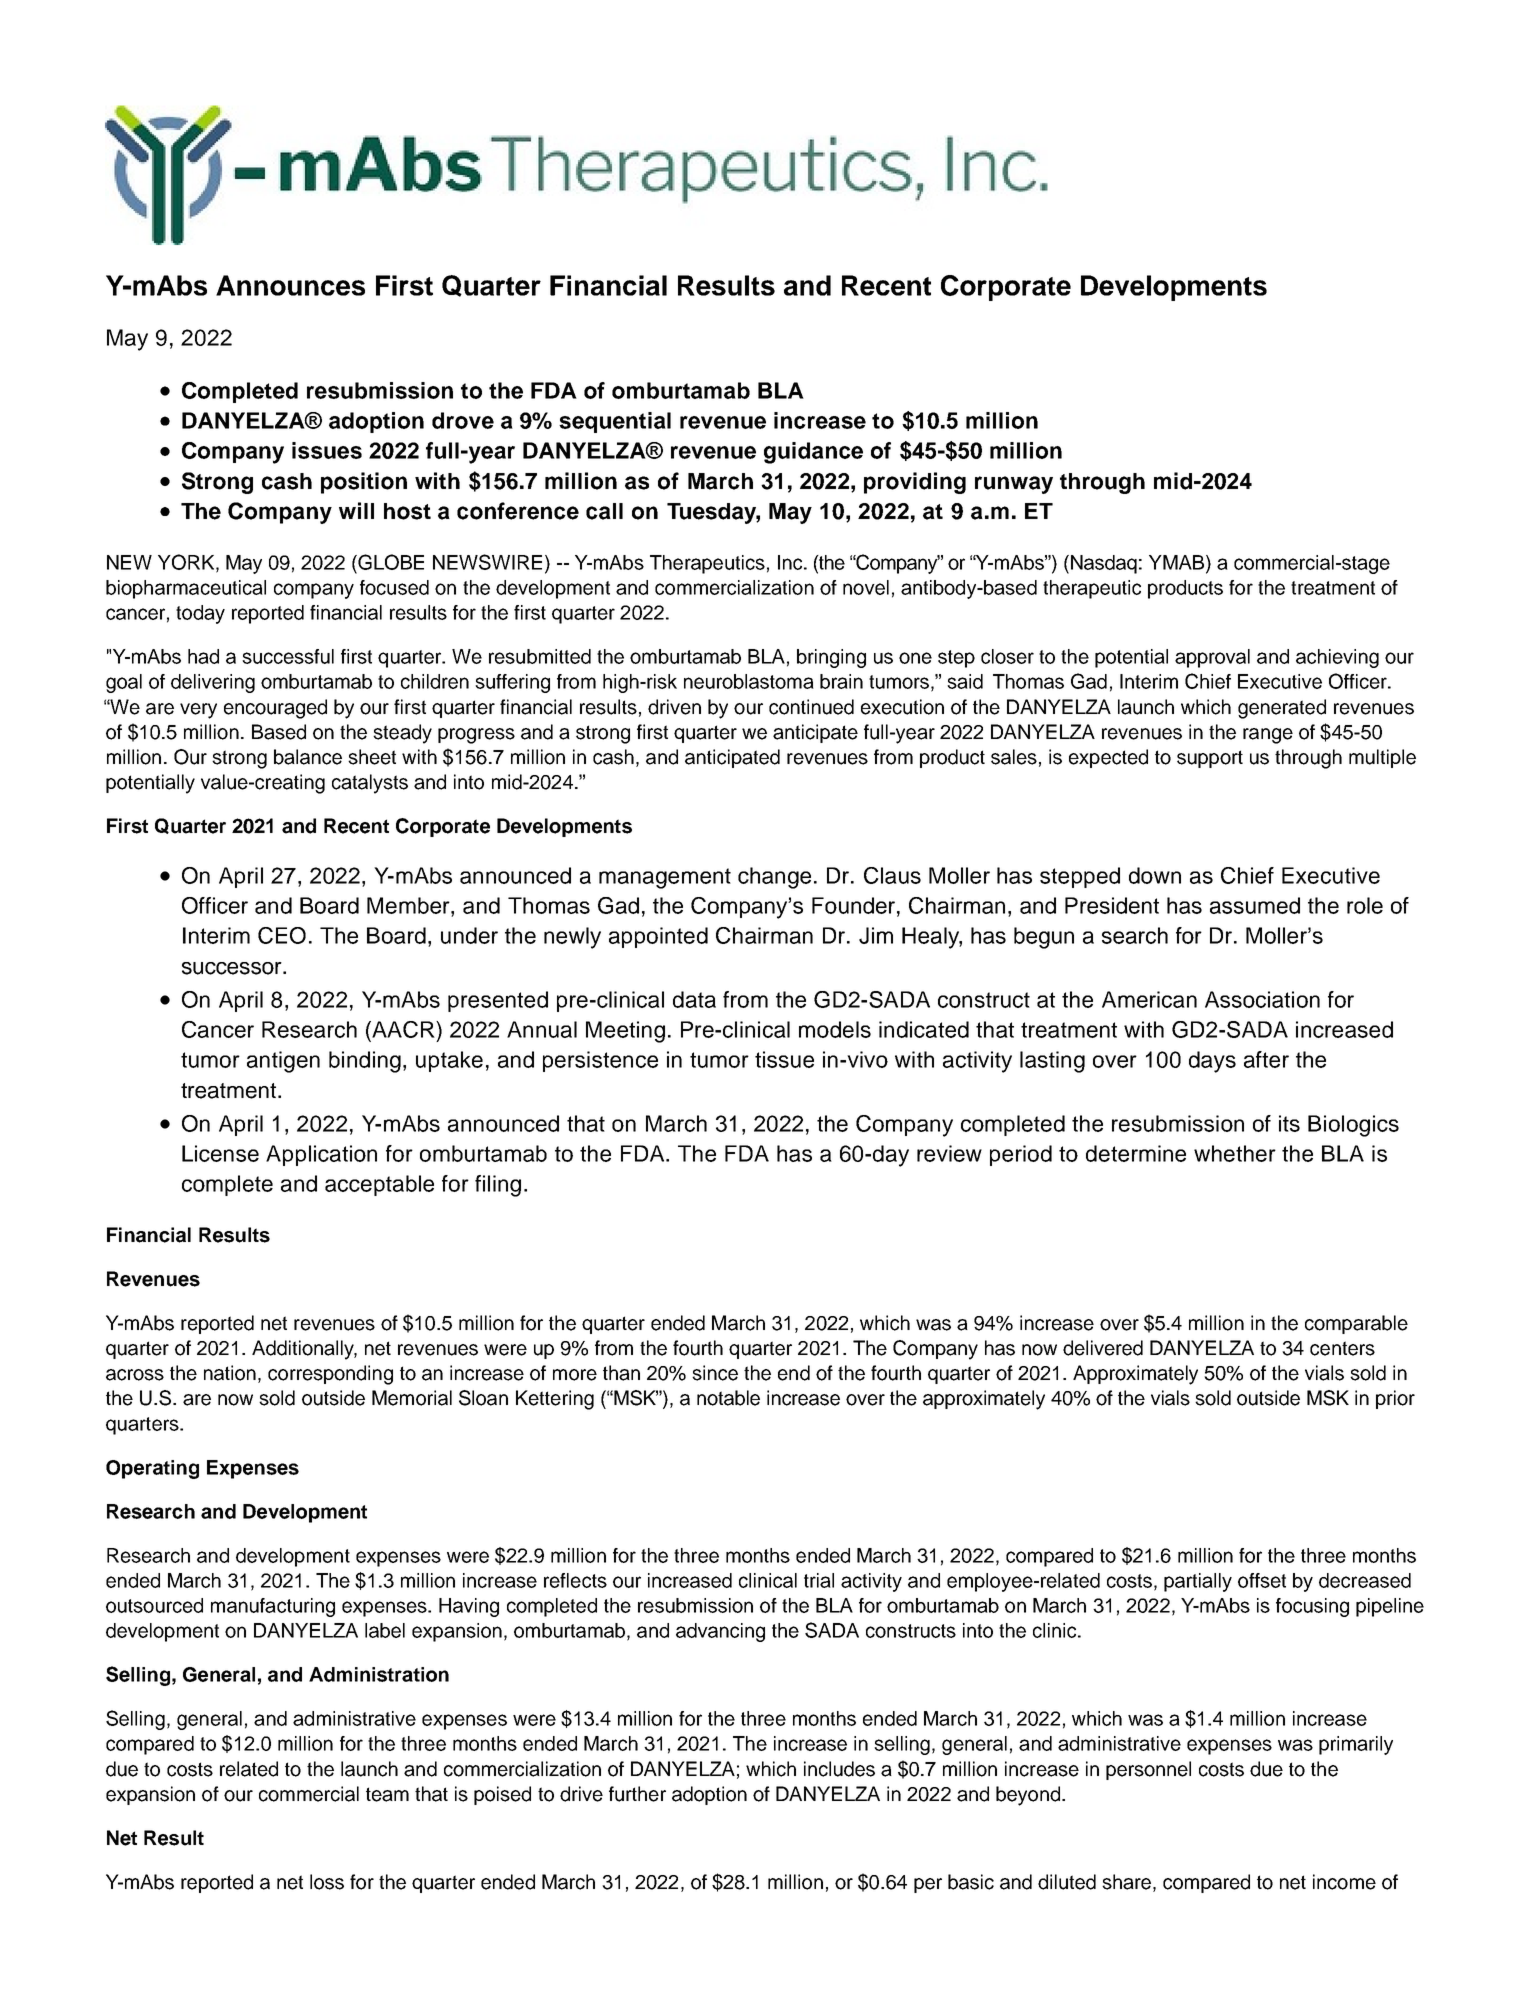  Describe the element at coordinates (813, 453) in the screenshot. I see `guidance` at that location.
